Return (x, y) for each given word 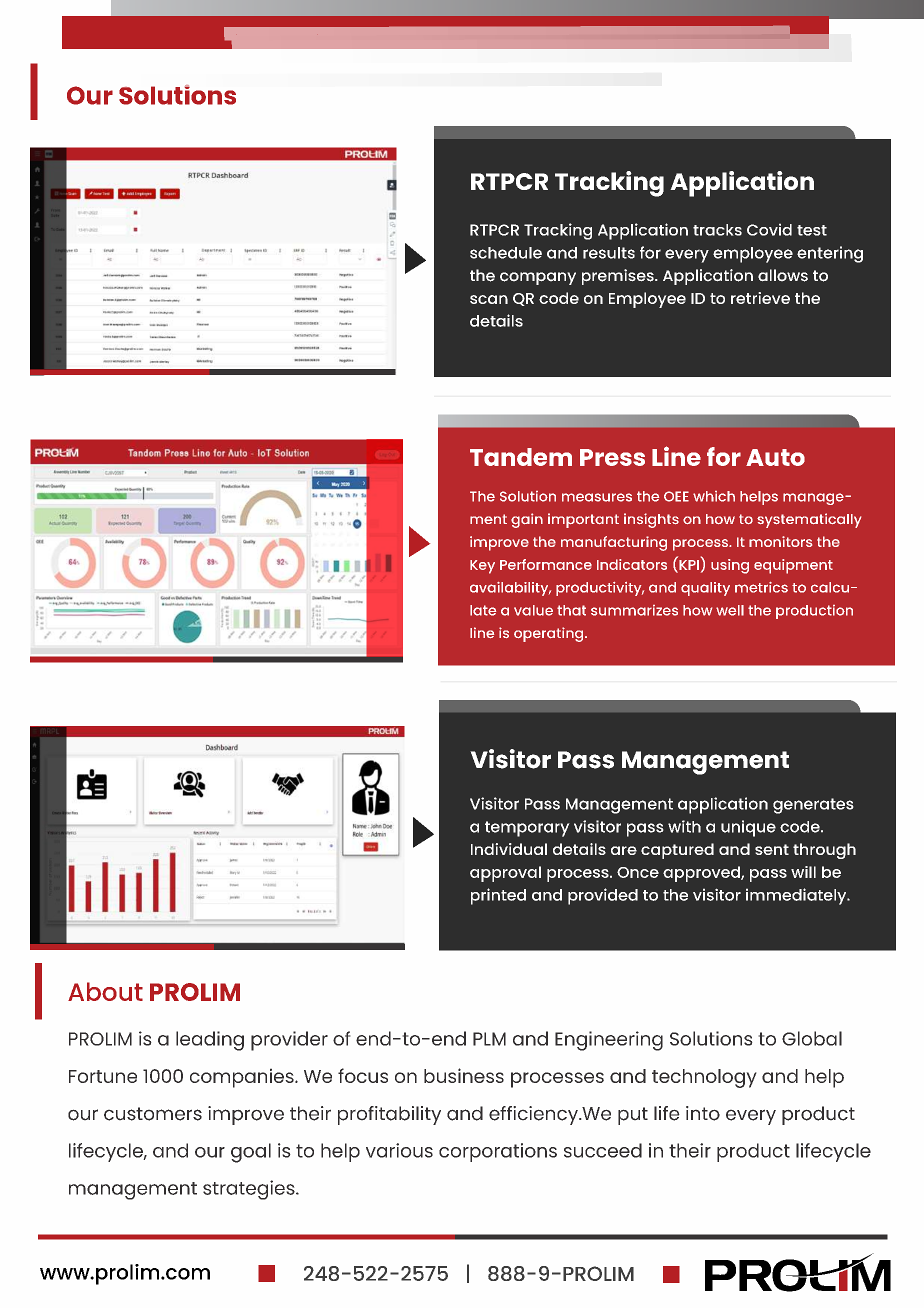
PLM (489, 1039)
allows (783, 275)
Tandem (521, 457)
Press (612, 457)
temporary (527, 829)
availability (510, 589)
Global (812, 1038)
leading (210, 1041)
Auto (775, 457)
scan (489, 299)
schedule (506, 253)
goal (251, 1153)
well (730, 610)
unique (748, 828)
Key (482, 567)
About (105, 991)
